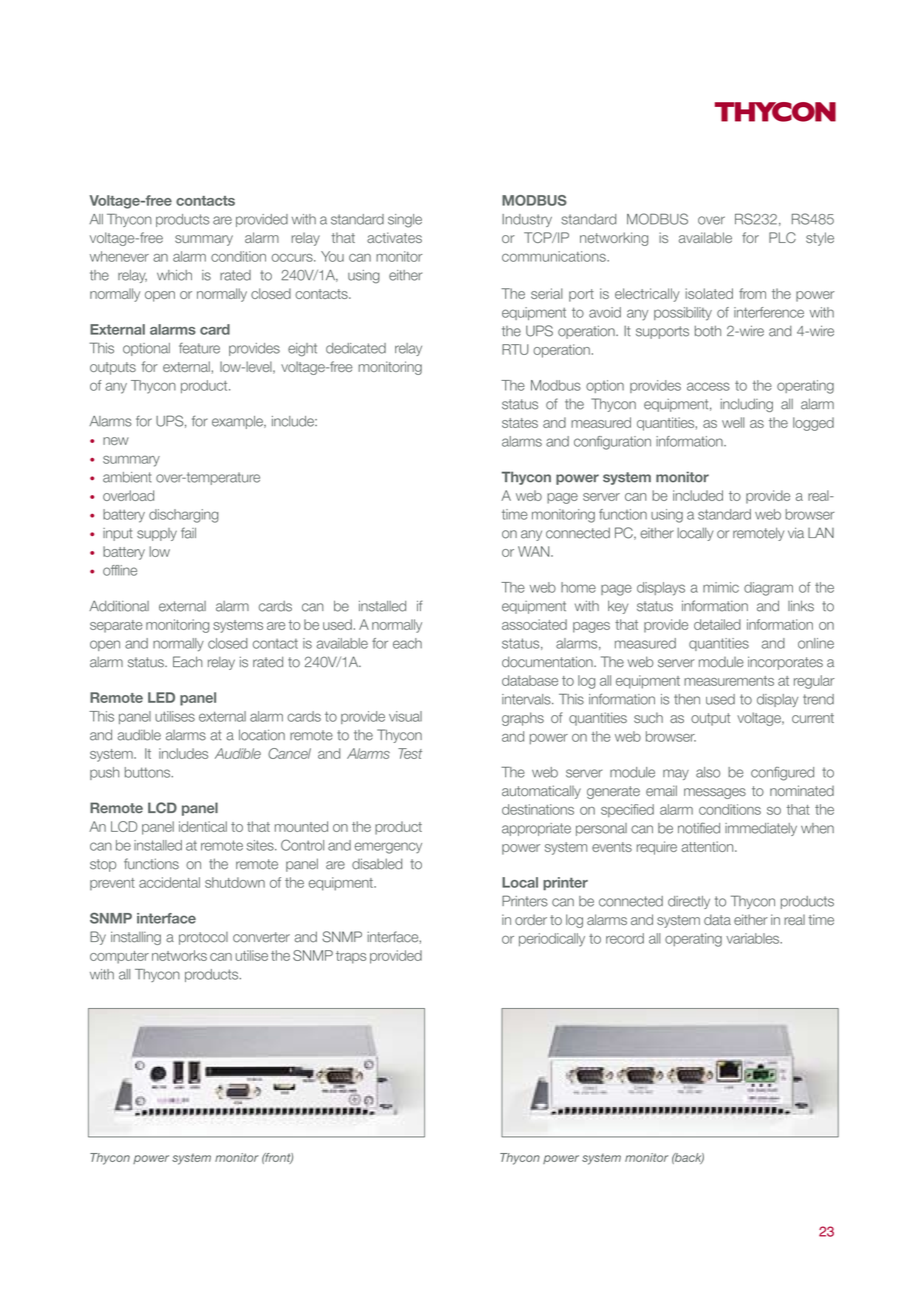 The width and height of the screenshot is (924, 1308). What do you see at coordinates (394, 237) in the screenshot?
I see `activates` at bounding box center [394, 237].
